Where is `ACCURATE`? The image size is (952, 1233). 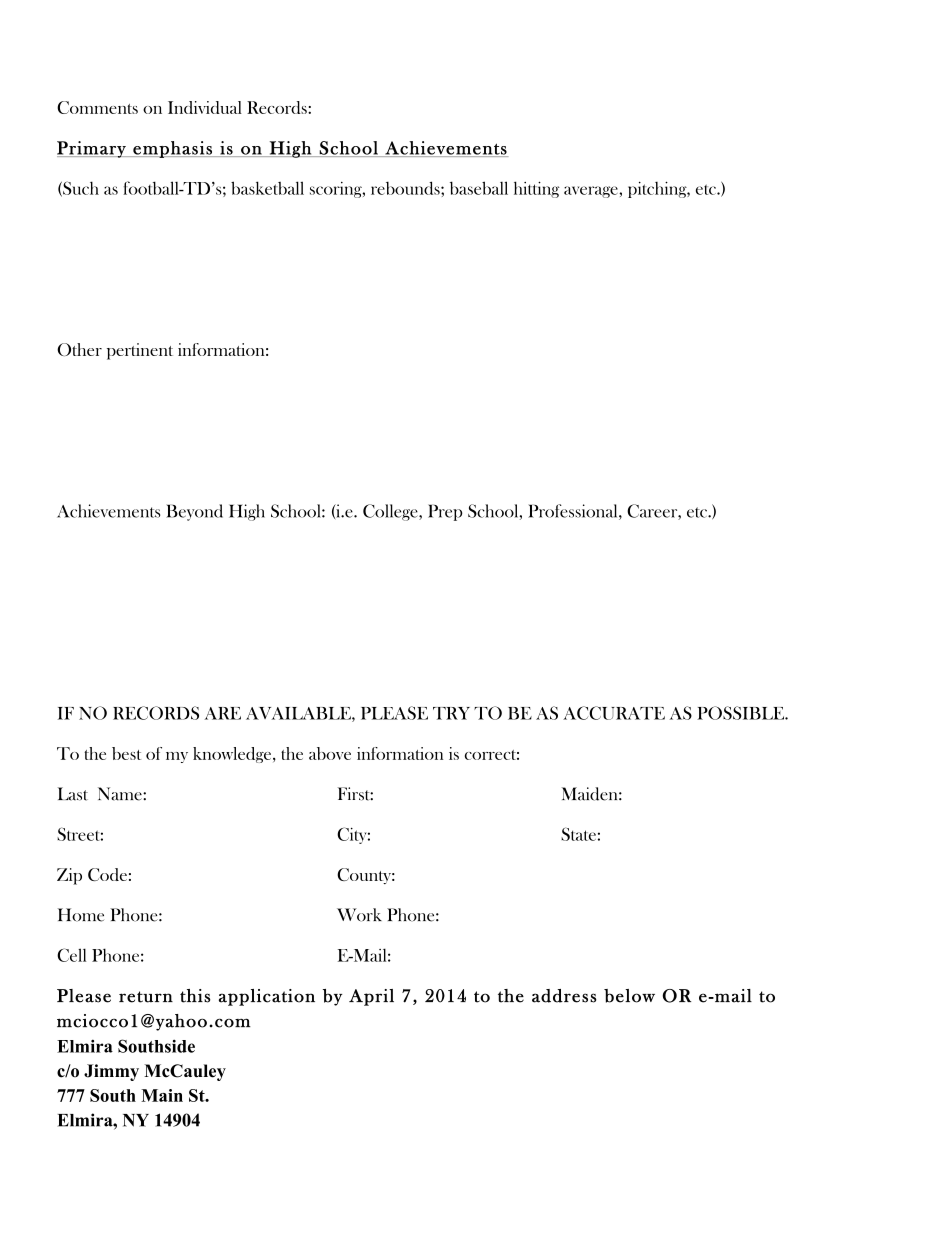 ACCURATE is located at coordinates (614, 713).
